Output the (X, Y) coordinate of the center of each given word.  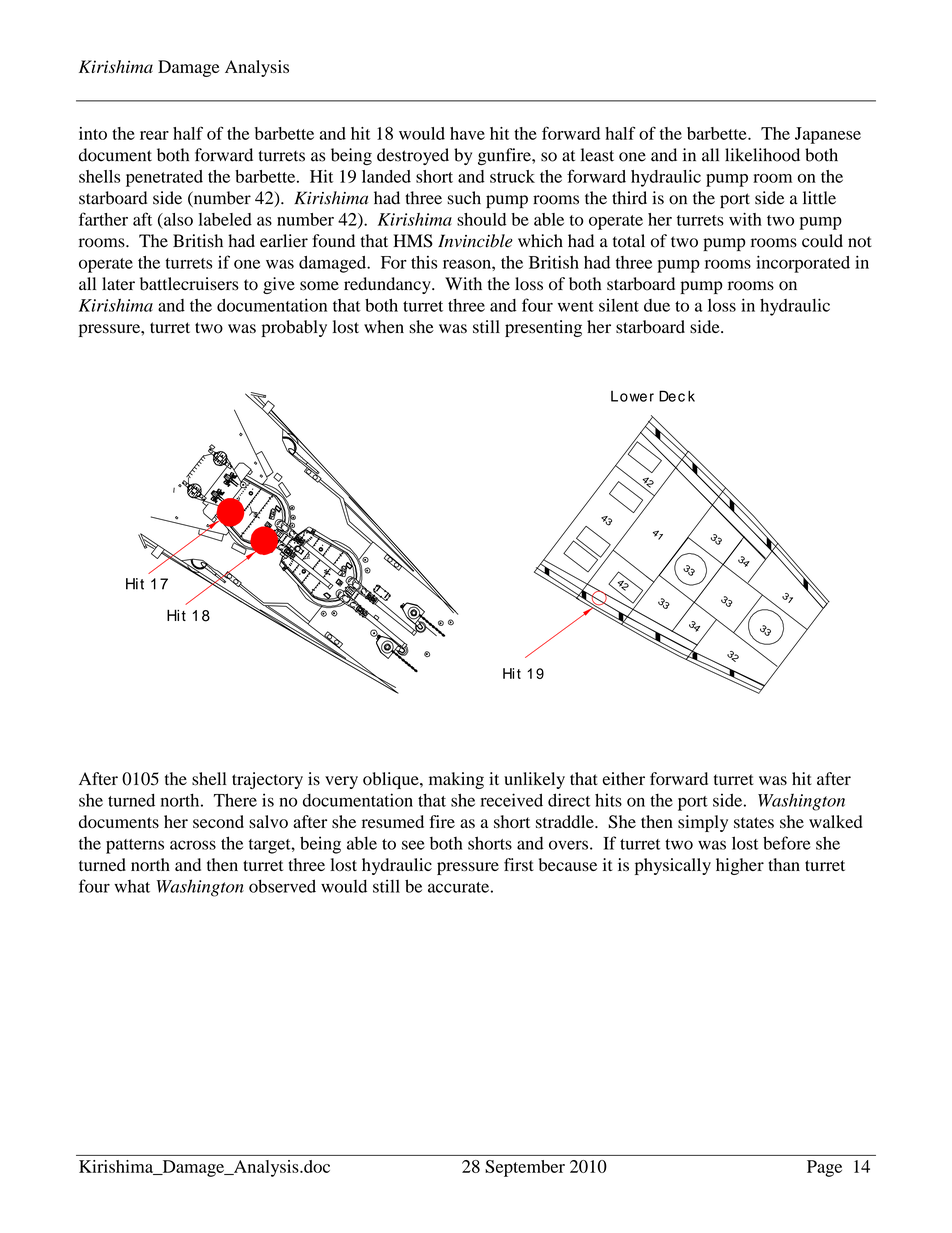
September (525, 1168)
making (456, 780)
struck (512, 176)
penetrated (164, 178)
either (624, 778)
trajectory (267, 780)
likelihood (762, 155)
